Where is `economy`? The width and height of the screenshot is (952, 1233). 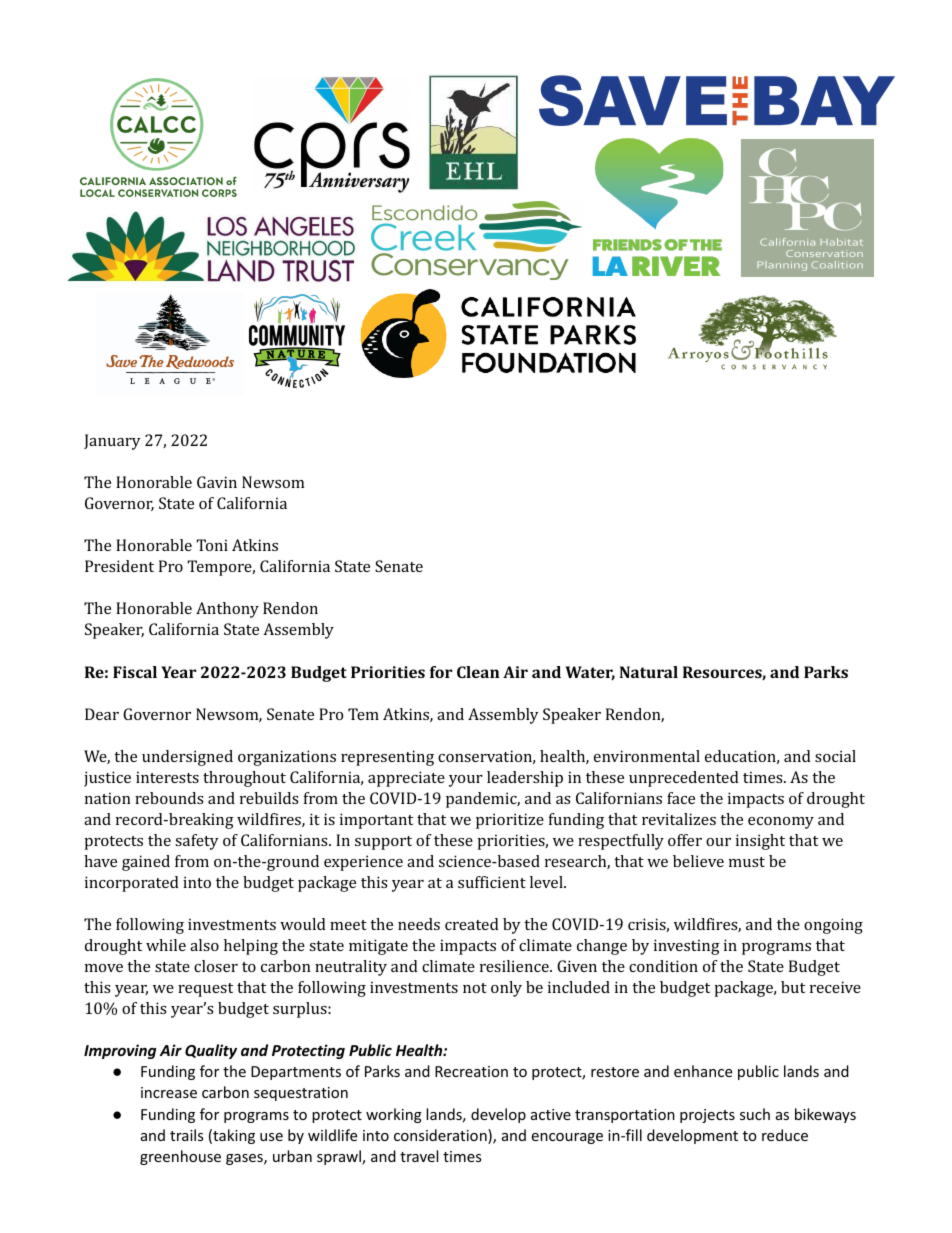 economy is located at coordinates (781, 823).
